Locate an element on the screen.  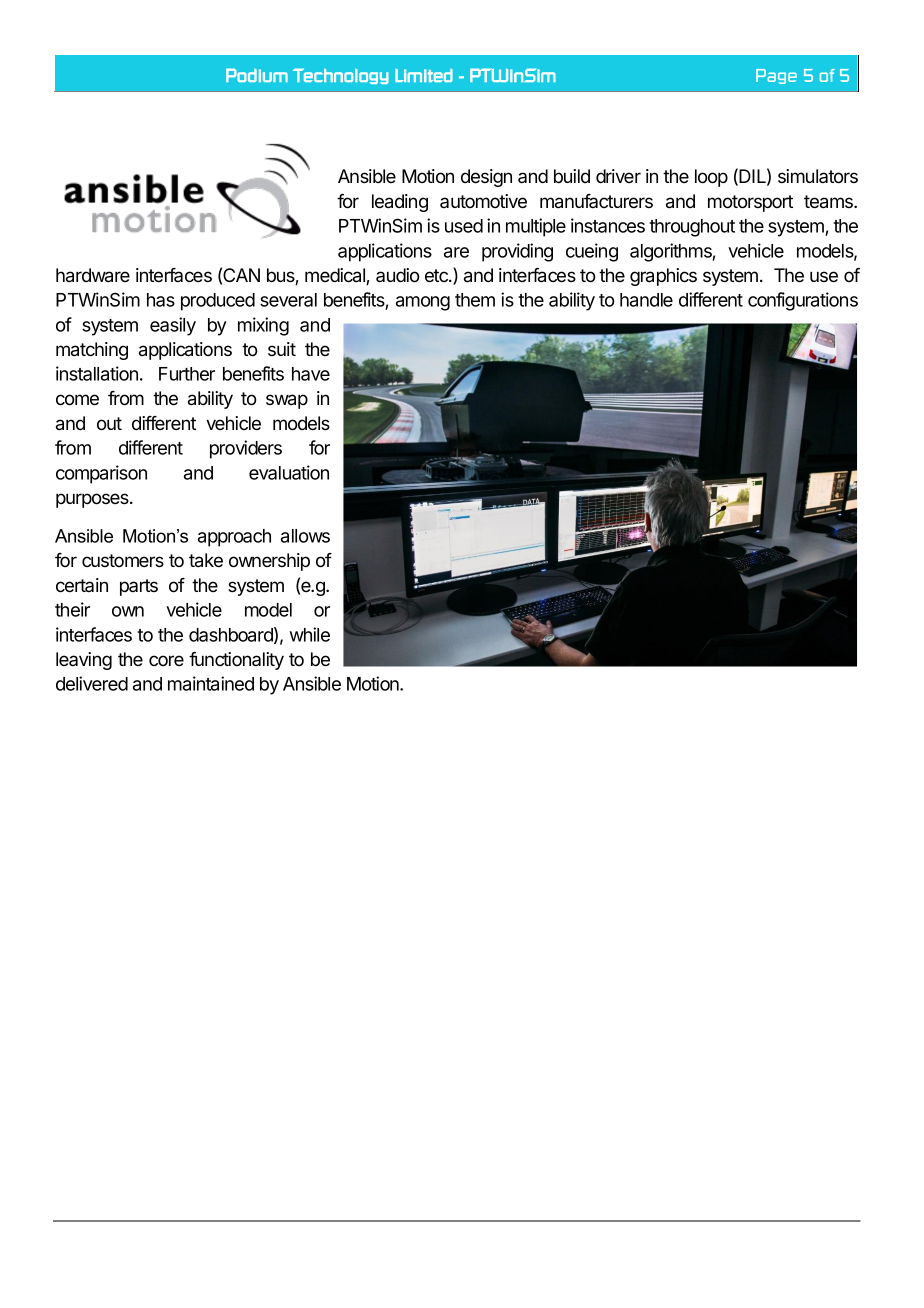
configurations is located at coordinates (803, 301).
